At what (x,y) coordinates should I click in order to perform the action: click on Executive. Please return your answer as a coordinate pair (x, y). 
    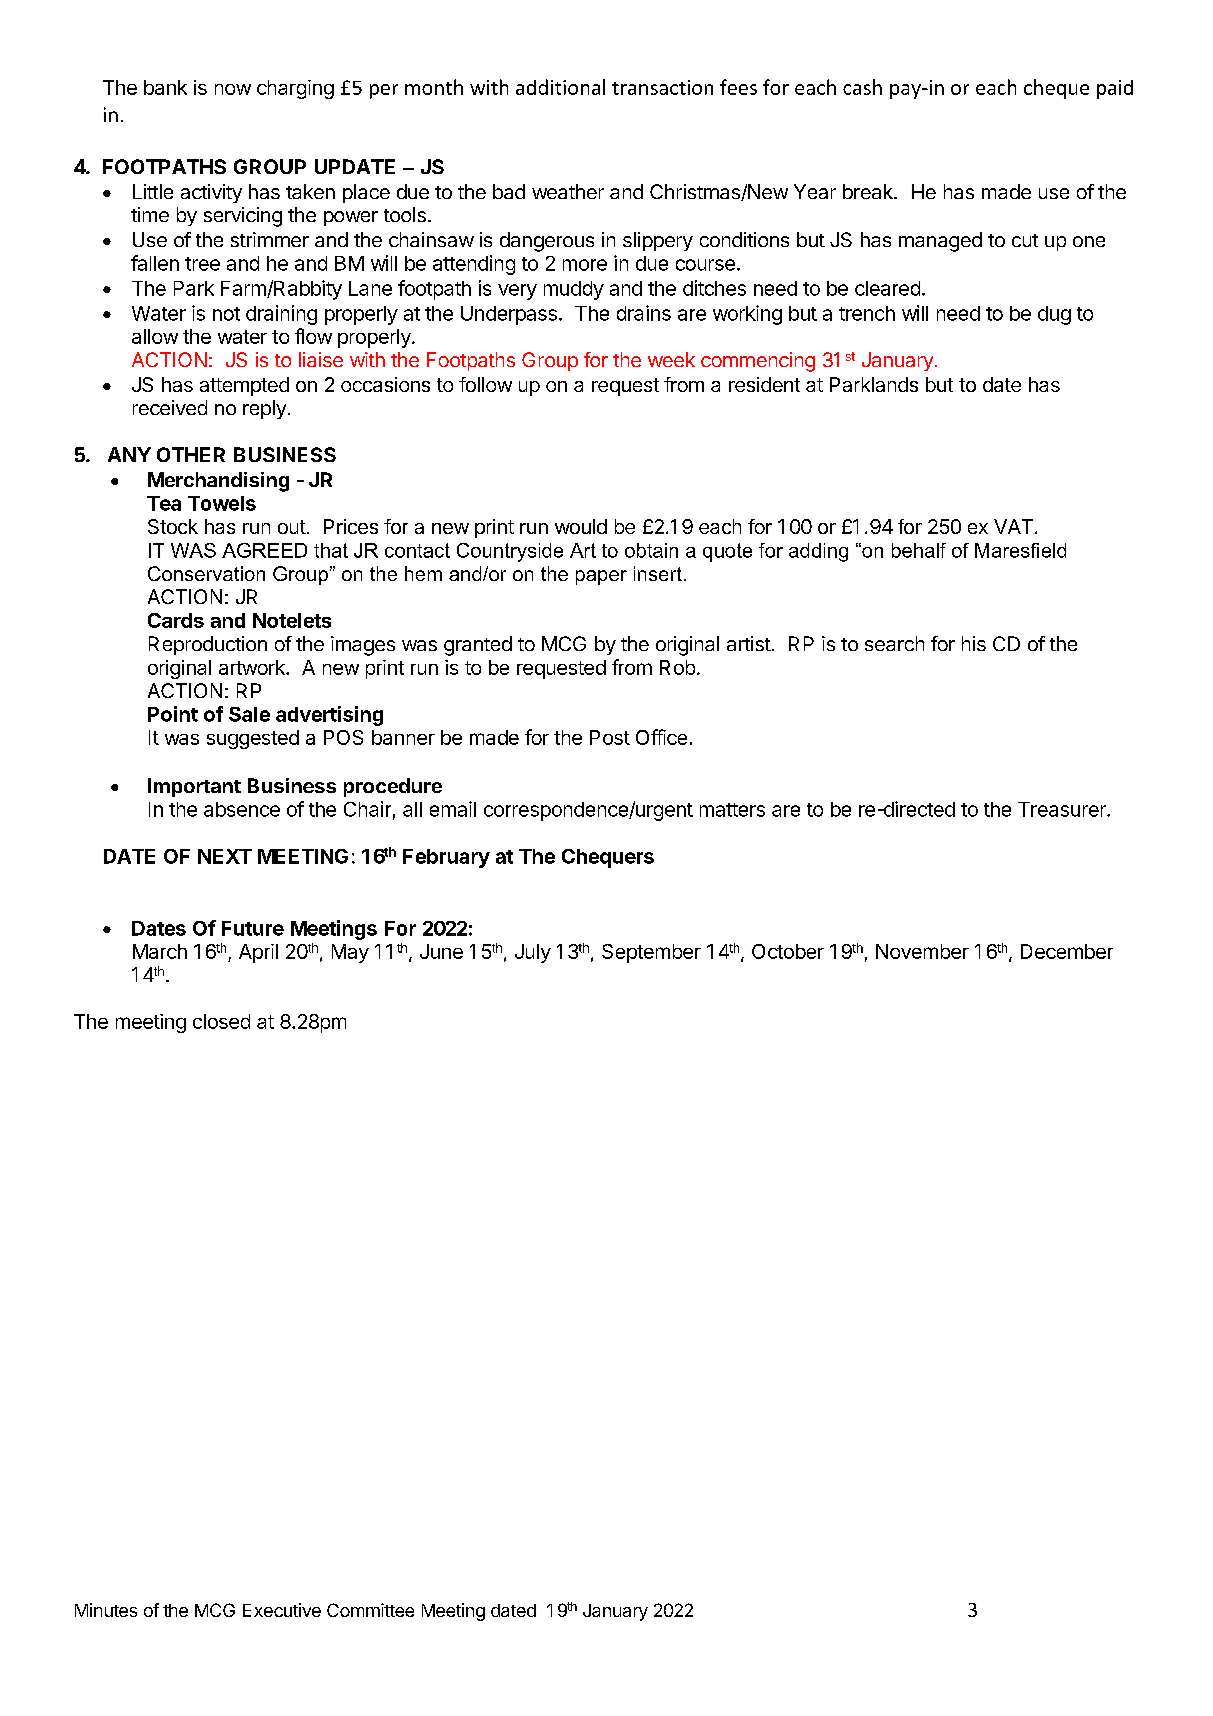
    Looking at the image, I should click on (282, 1610).
